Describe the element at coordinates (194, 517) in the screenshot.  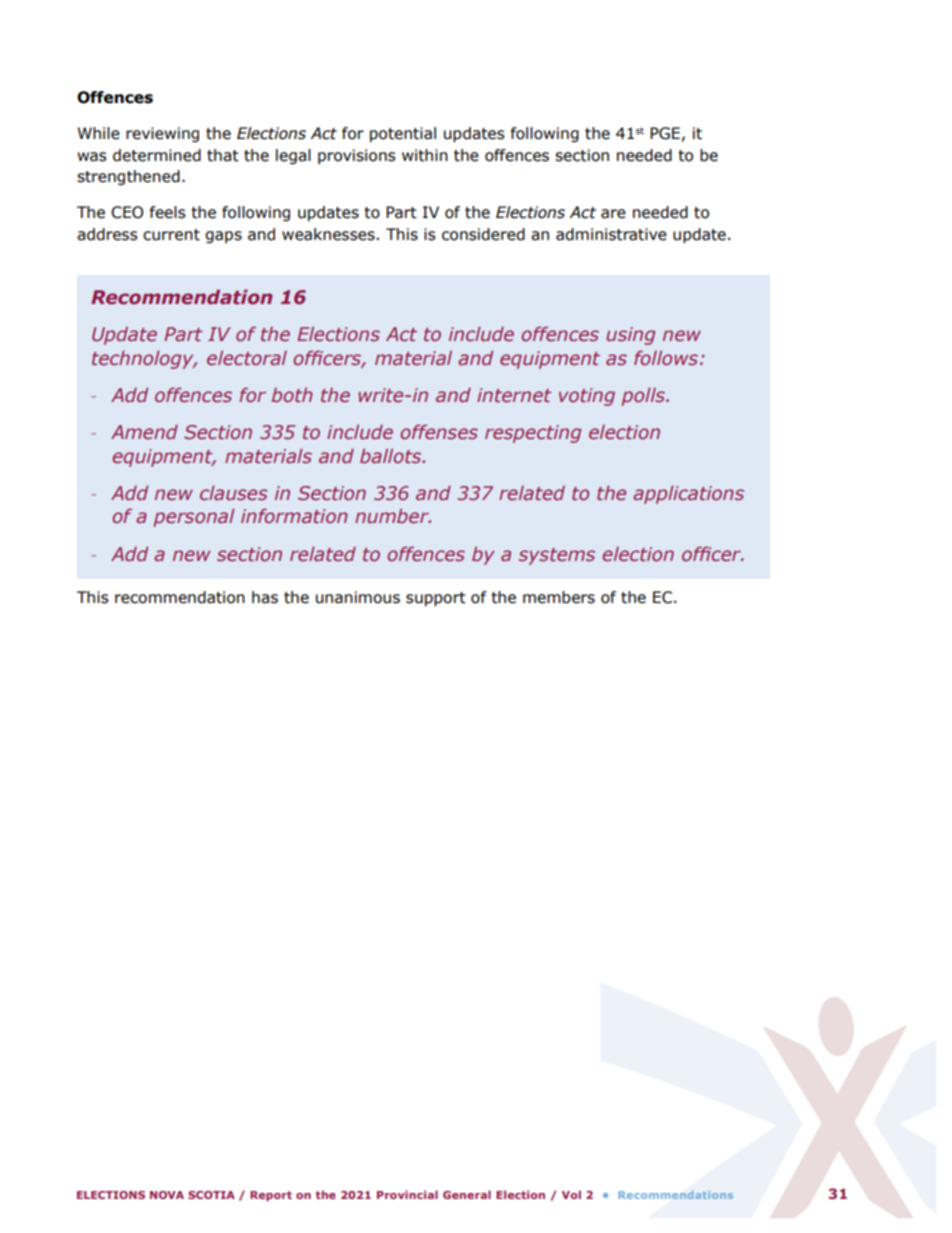
I see `personal` at that location.
